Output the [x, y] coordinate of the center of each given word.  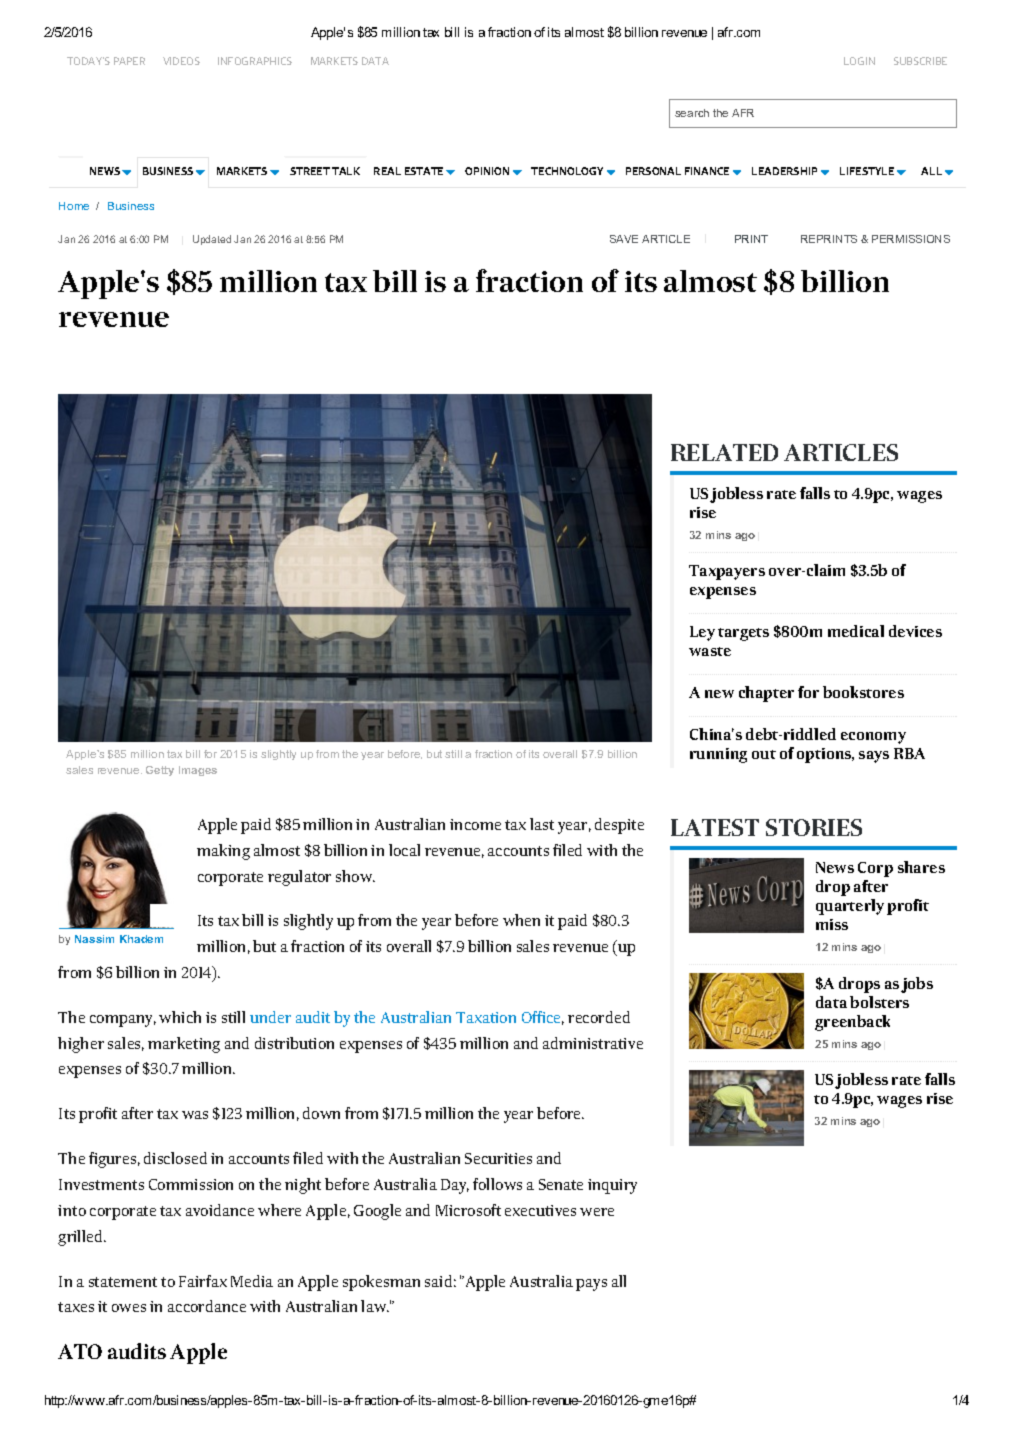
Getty [160, 771]
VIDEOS [181, 61]
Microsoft [468, 1210]
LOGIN [859, 61]
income [475, 824]
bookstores [863, 692]
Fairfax [203, 1281]
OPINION [487, 171]
